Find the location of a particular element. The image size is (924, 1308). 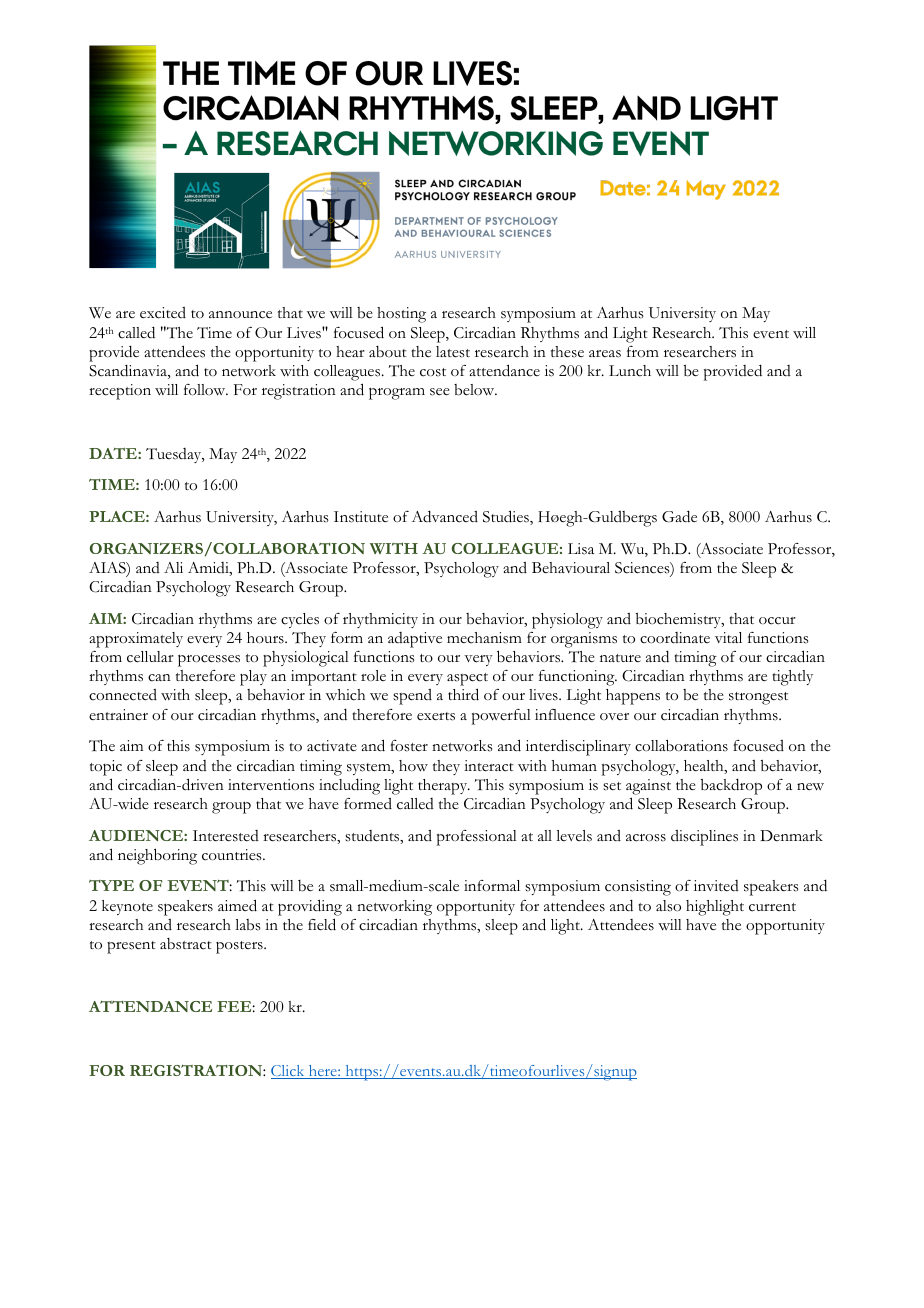

therapy is located at coordinates (444, 787).
